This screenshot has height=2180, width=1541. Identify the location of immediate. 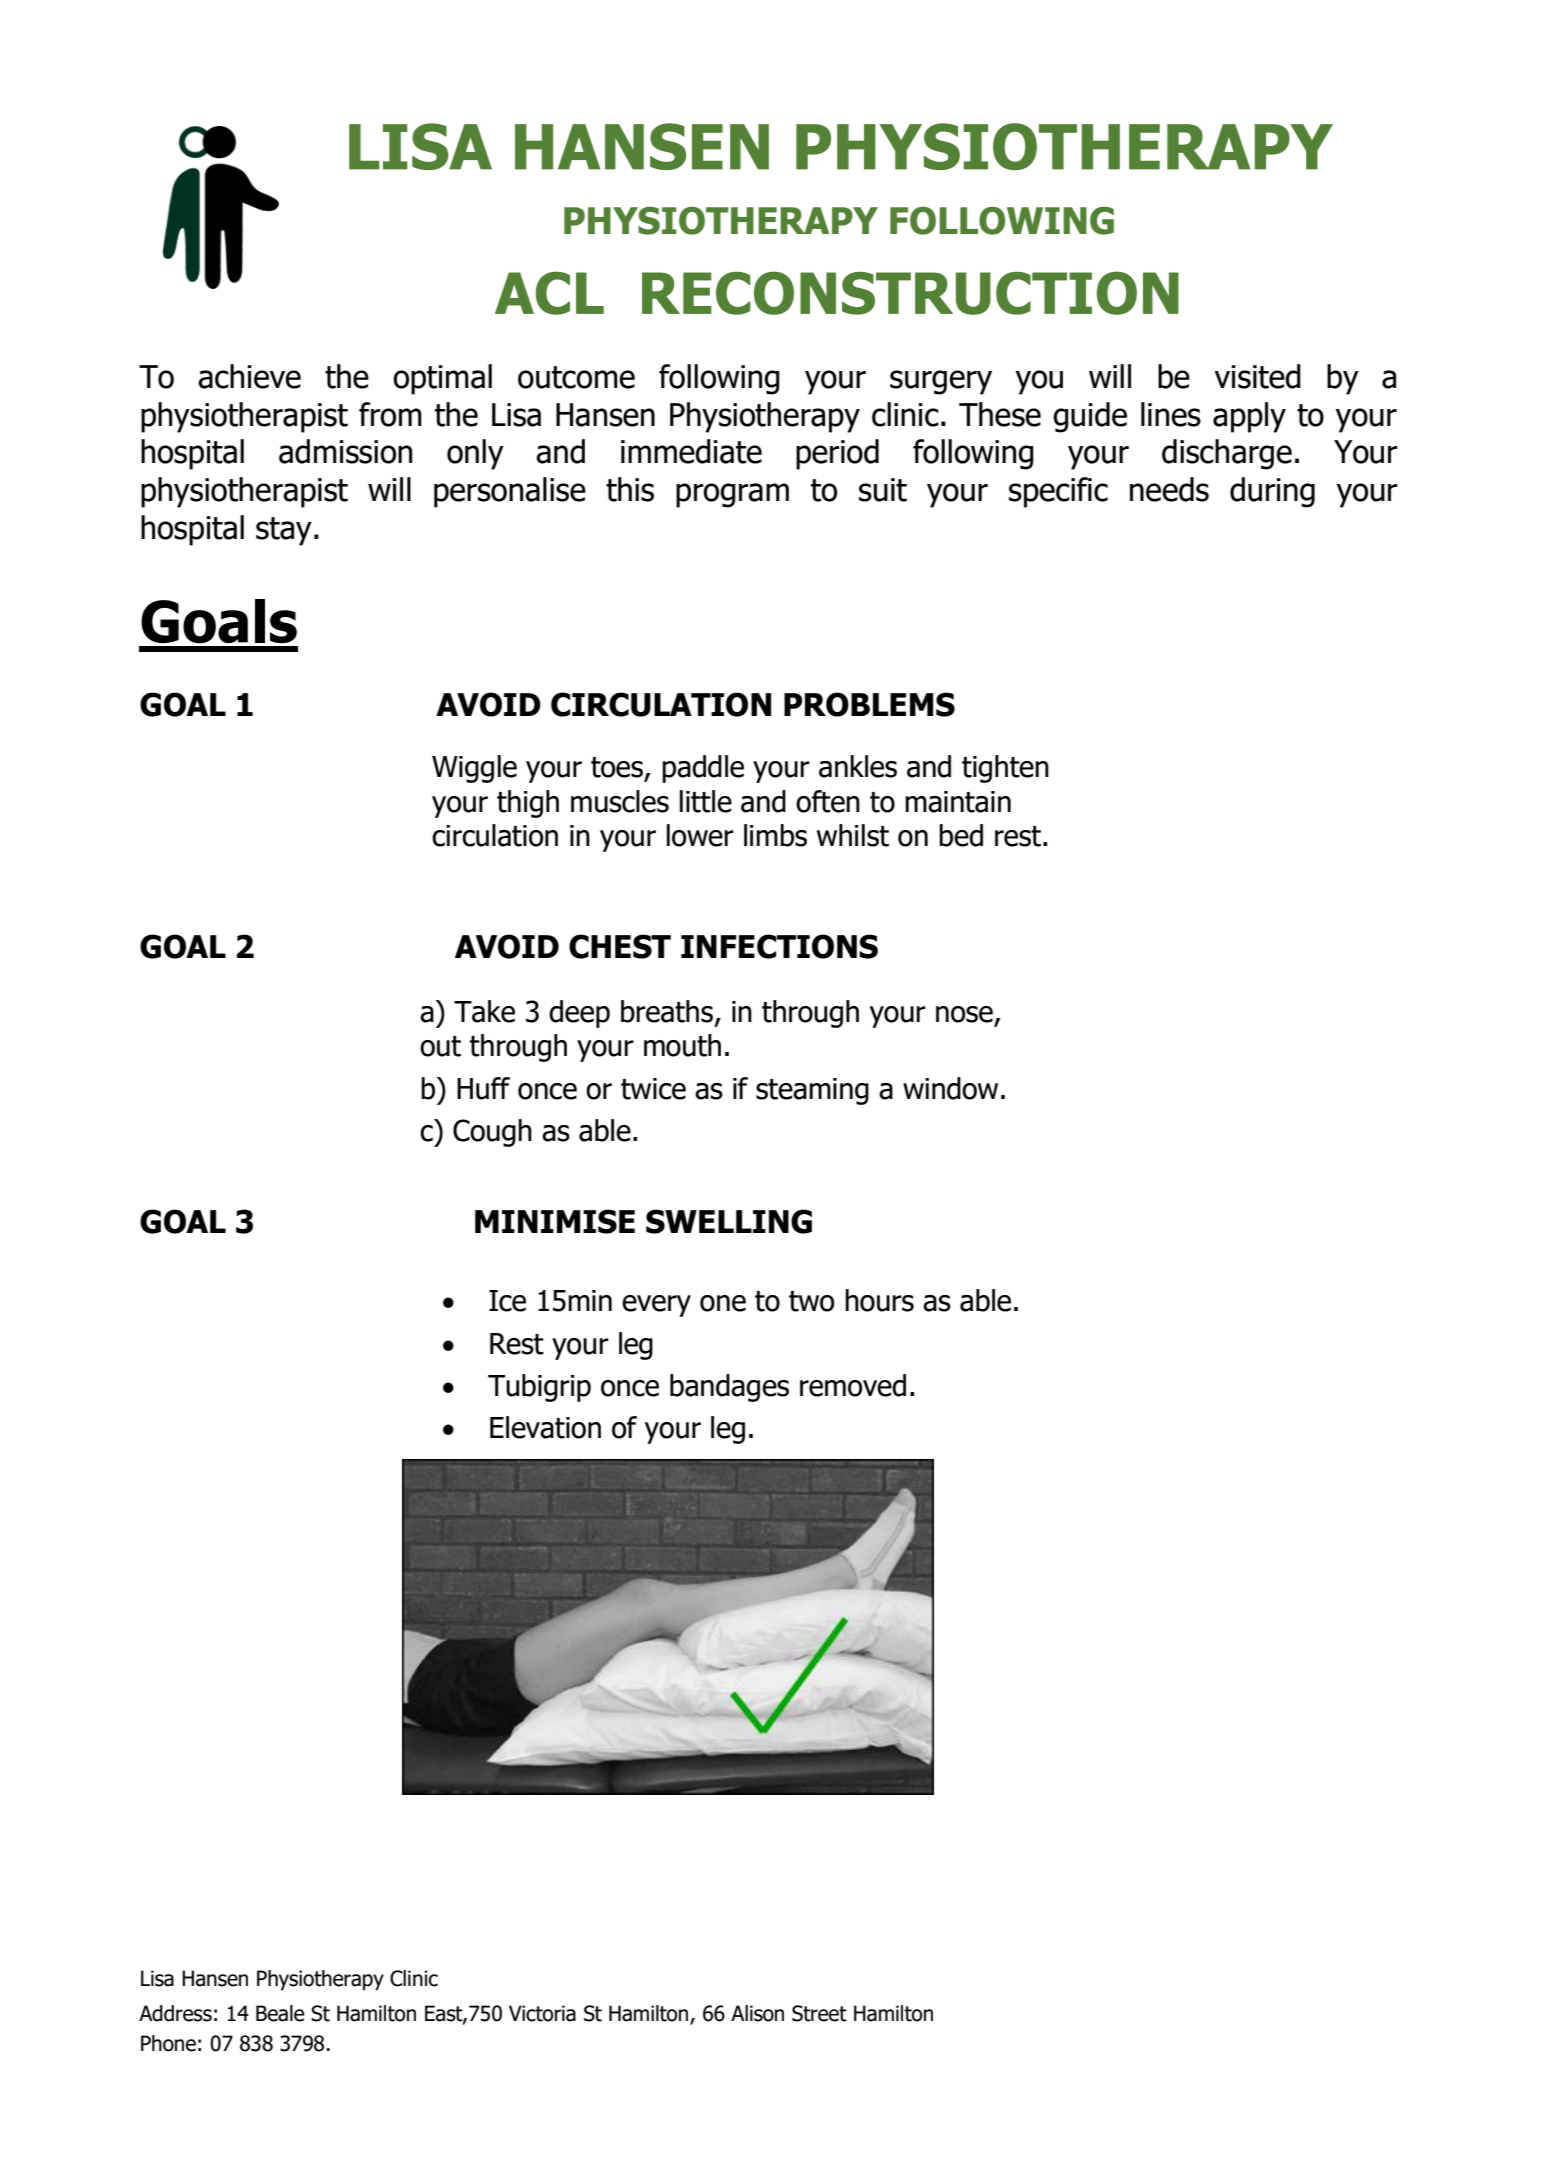
(691, 451).
